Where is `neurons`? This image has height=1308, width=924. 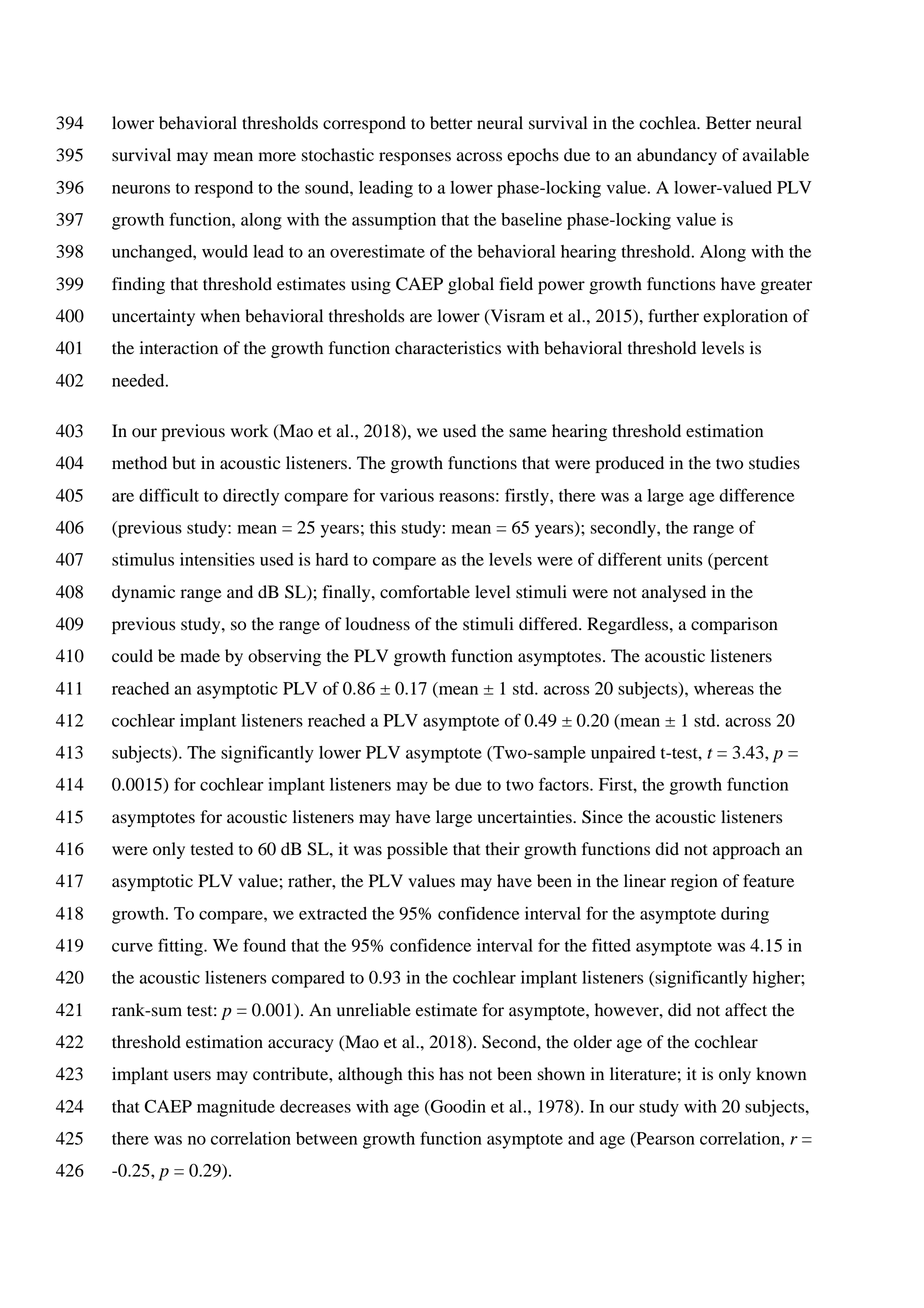
neurons is located at coordinates (141, 189).
